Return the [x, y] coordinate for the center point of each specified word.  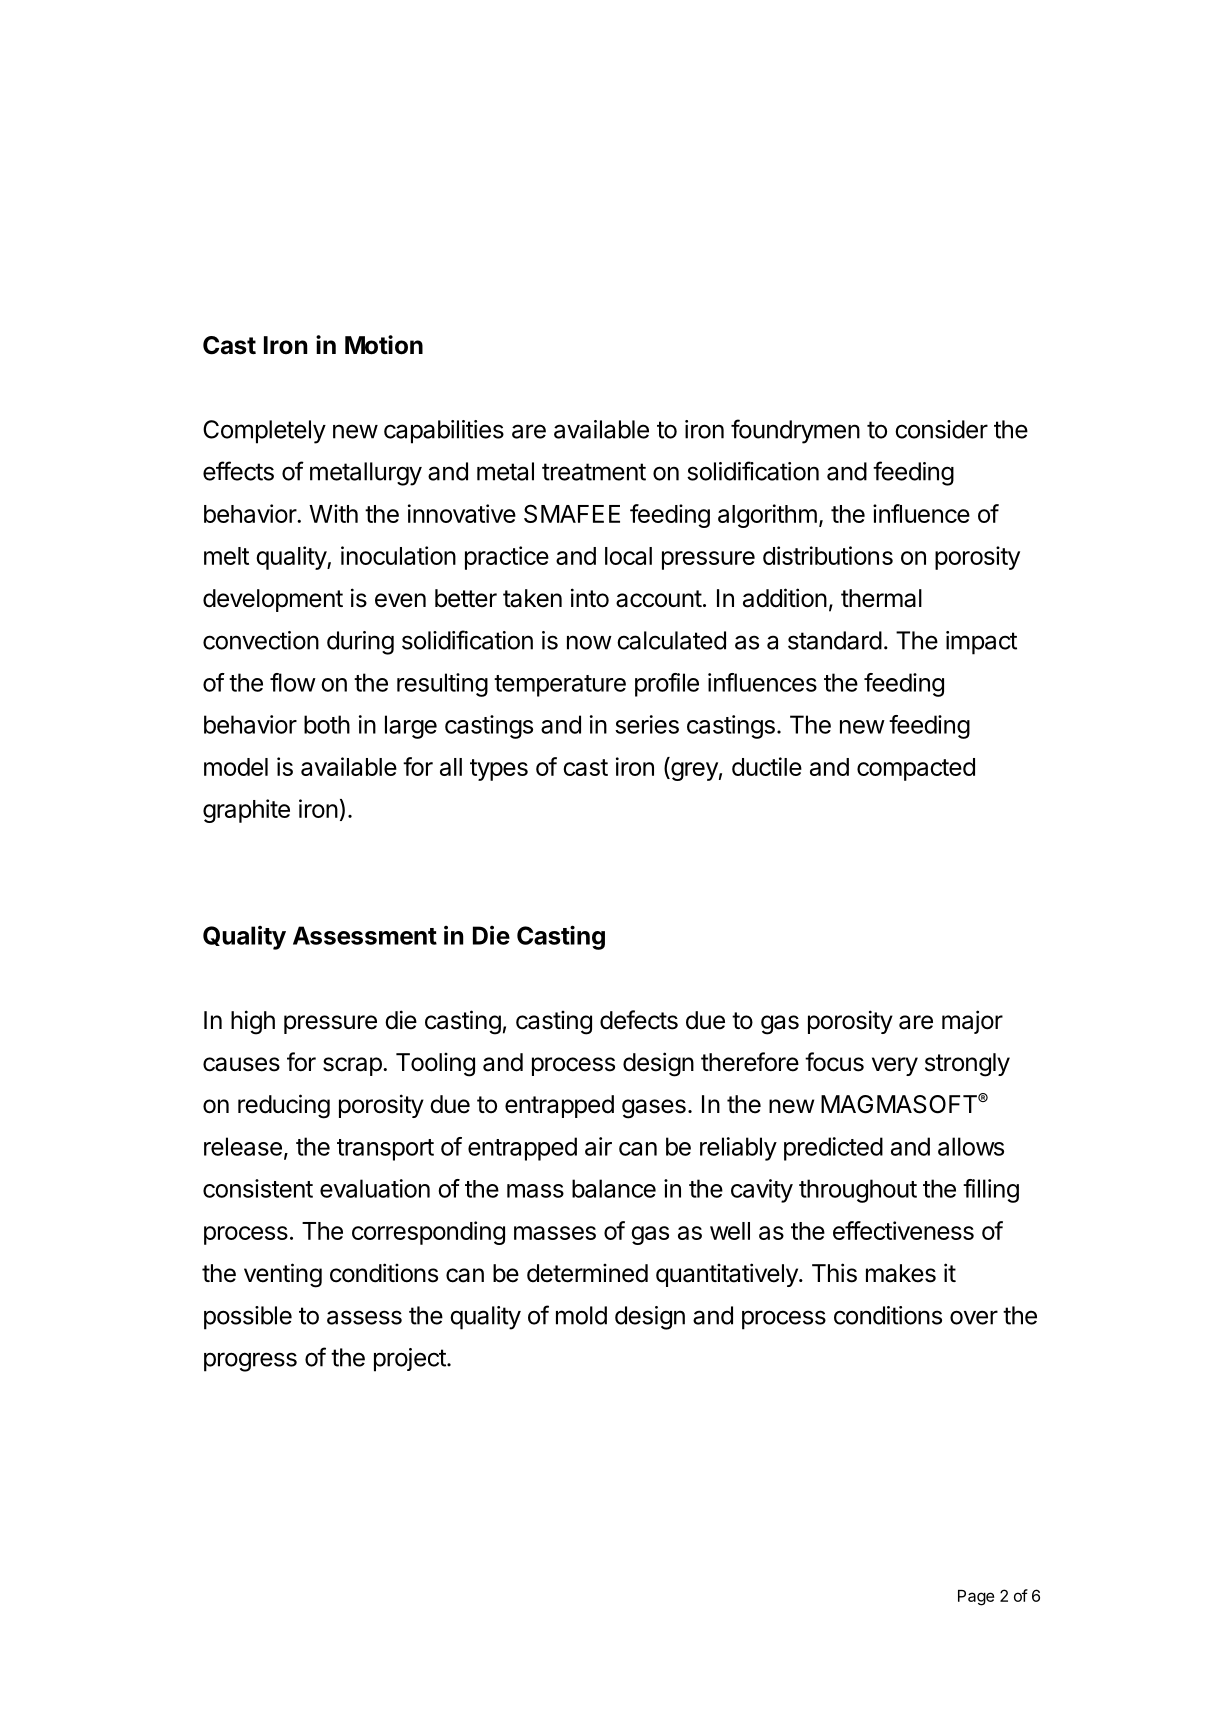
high [253, 1022]
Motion [384, 345]
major [972, 1022]
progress [250, 1362]
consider [941, 429]
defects [639, 1020]
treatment [594, 472]
